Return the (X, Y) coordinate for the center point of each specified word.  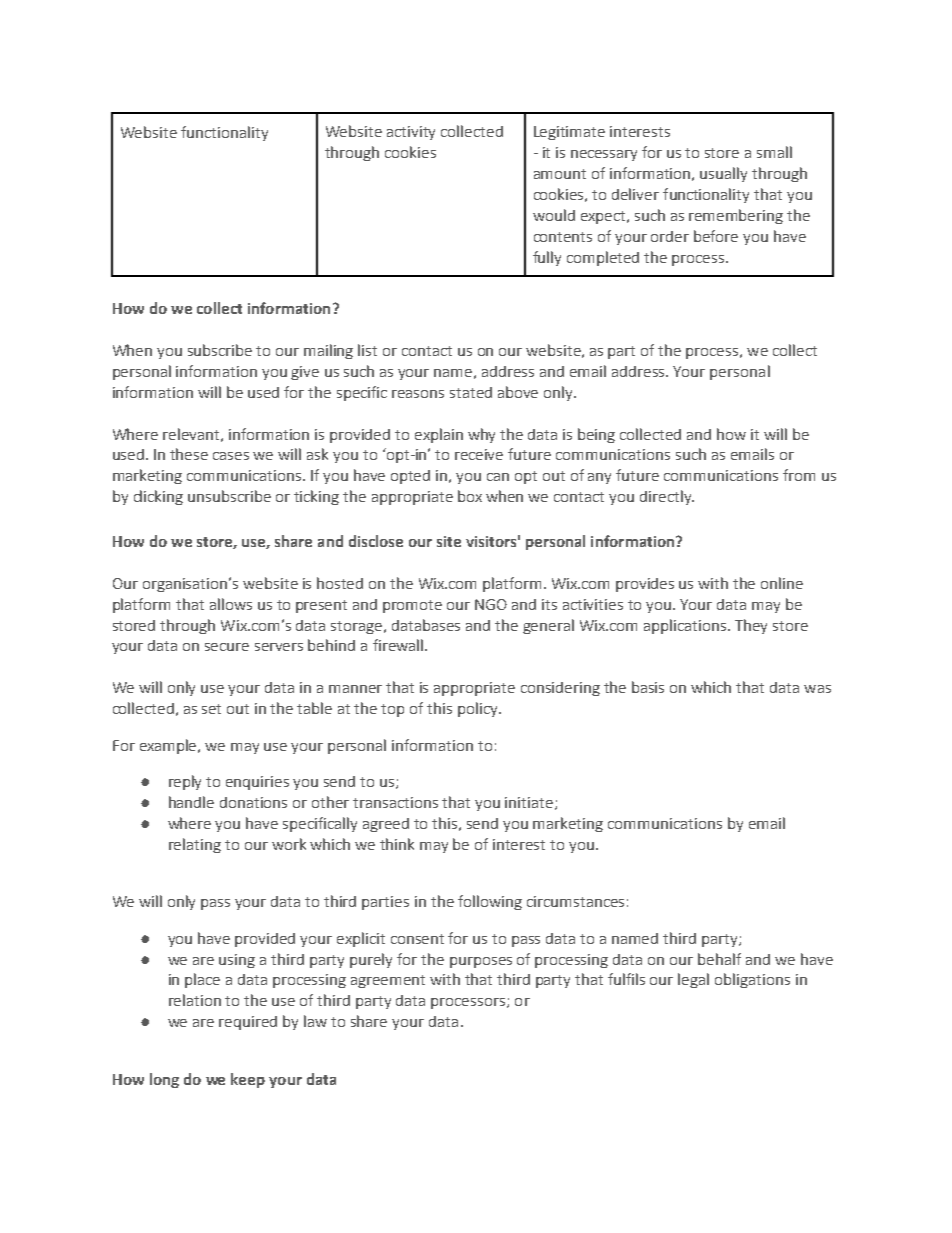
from (799, 475)
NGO (491, 604)
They (751, 626)
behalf (719, 959)
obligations (752, 980)
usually (723, 174)
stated (471, 392)
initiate (530, 803)
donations (253, 802)
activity (411, 133)
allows (231, 604)
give (305, 373)
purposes (481, 962)
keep (248, 1080)
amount (560, 174)
